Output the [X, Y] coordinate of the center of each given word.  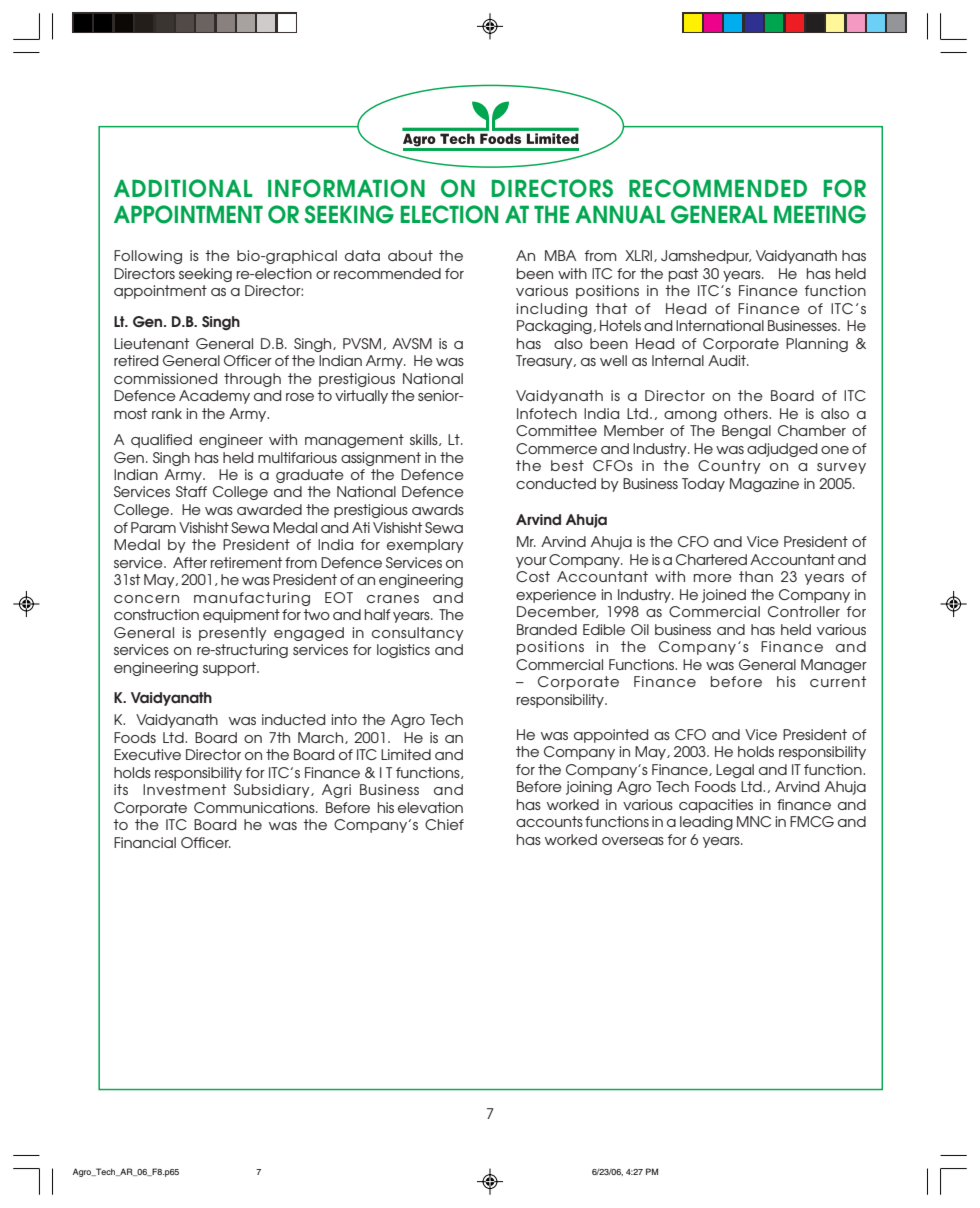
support [230, 669]
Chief [444, 824]
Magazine [764, 485]
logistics [403, 651]
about [410, 255]
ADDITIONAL [183, 188]
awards [438, 509]
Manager [834, 666]
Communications [255, 807]
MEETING [820, 214]
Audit [728, 360]
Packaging [555, 327]
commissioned [165, 378]
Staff [191, 491]
